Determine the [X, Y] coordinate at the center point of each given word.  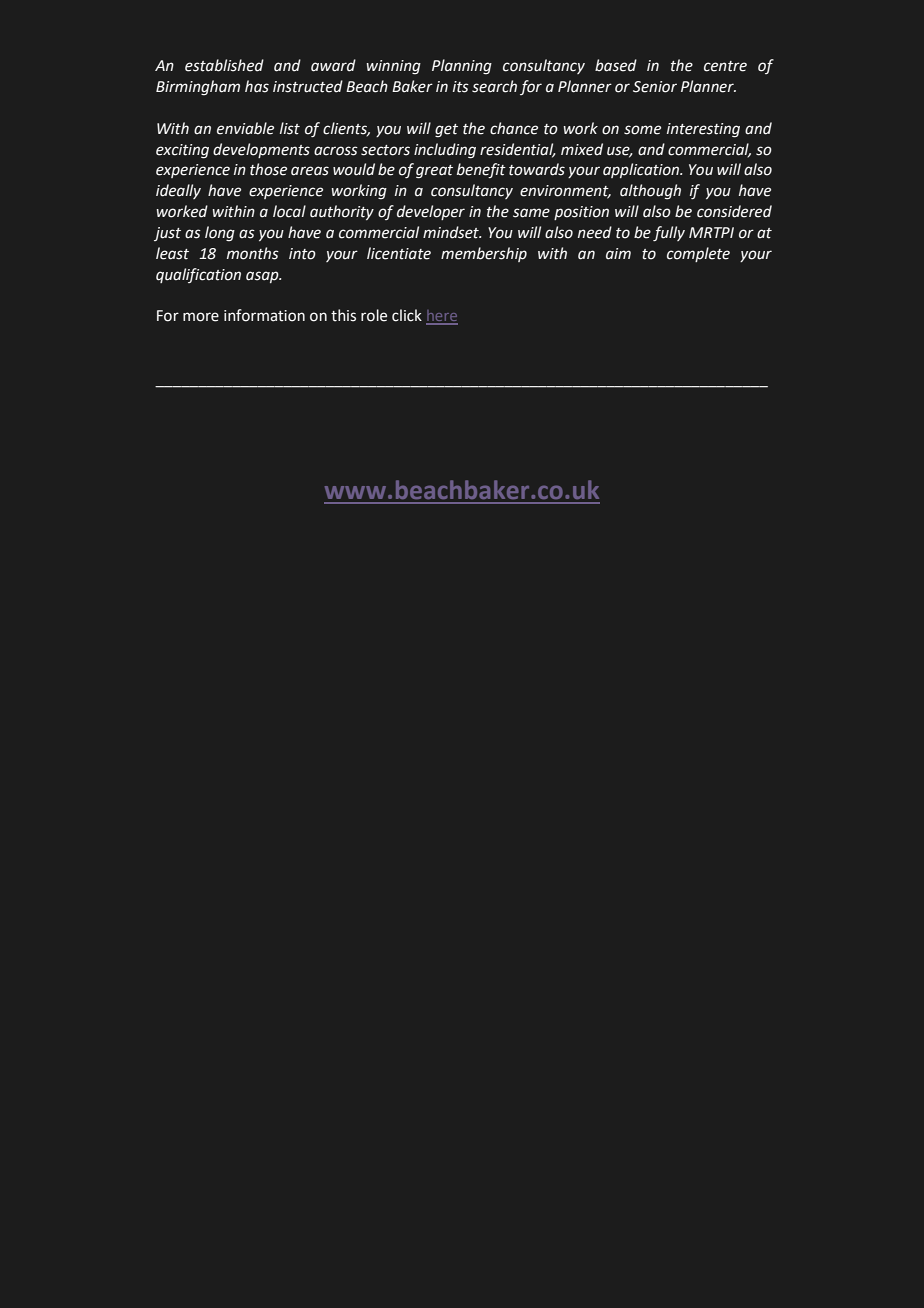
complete [698, 254]
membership [484, 254]
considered [734, 211]
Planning [462, 67]
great [434, 172]
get [446, 131]
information [264, 315]
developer [431, 212]
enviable [245, 128]
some [642, 130]
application [642, 170]
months [253, 253]
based [616, 65]
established [224, 65]
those [268, 169]
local [289, 211]
